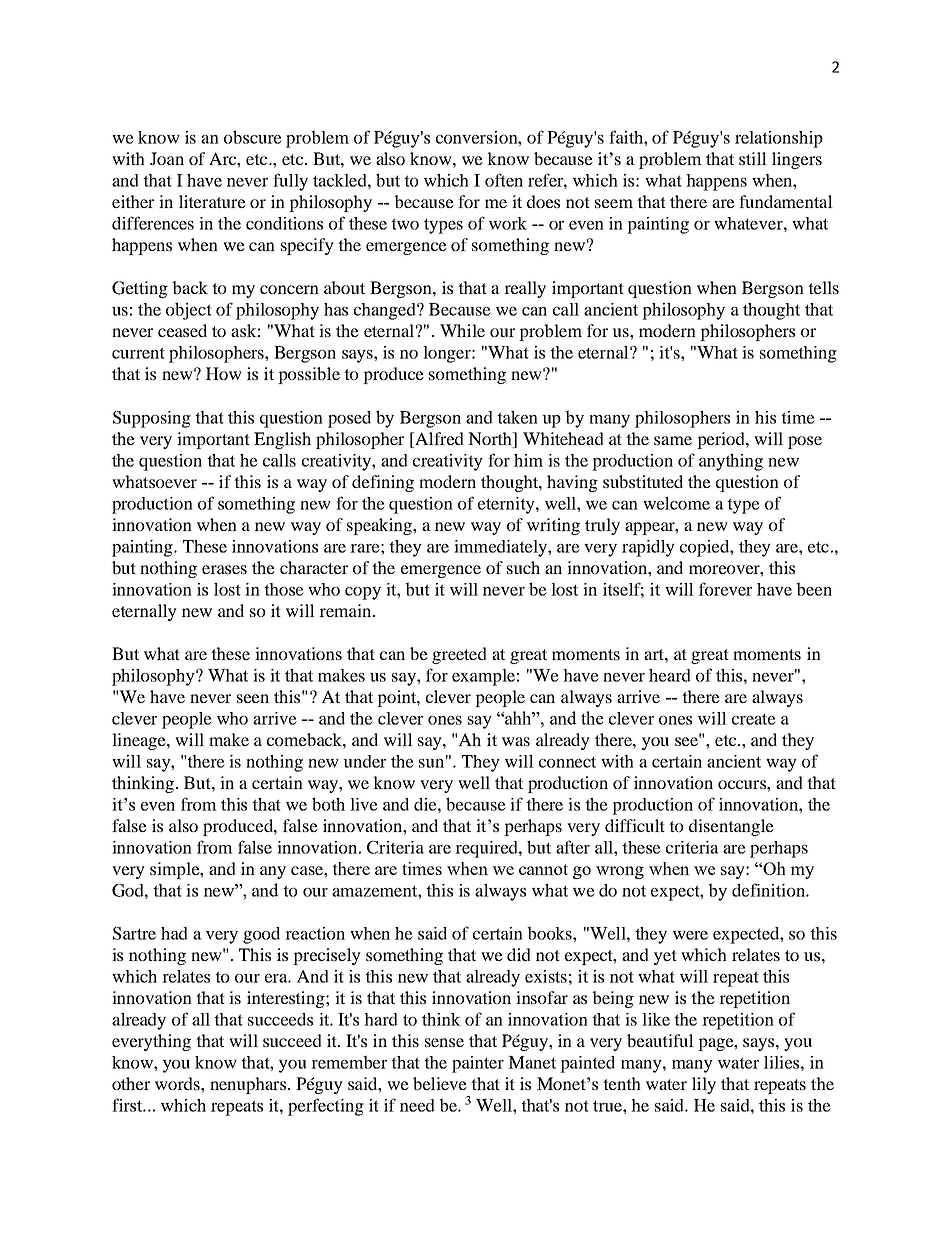 The height and width of the screenshot is (1233, 952). I want to click on greeted, so click(459, 655).
